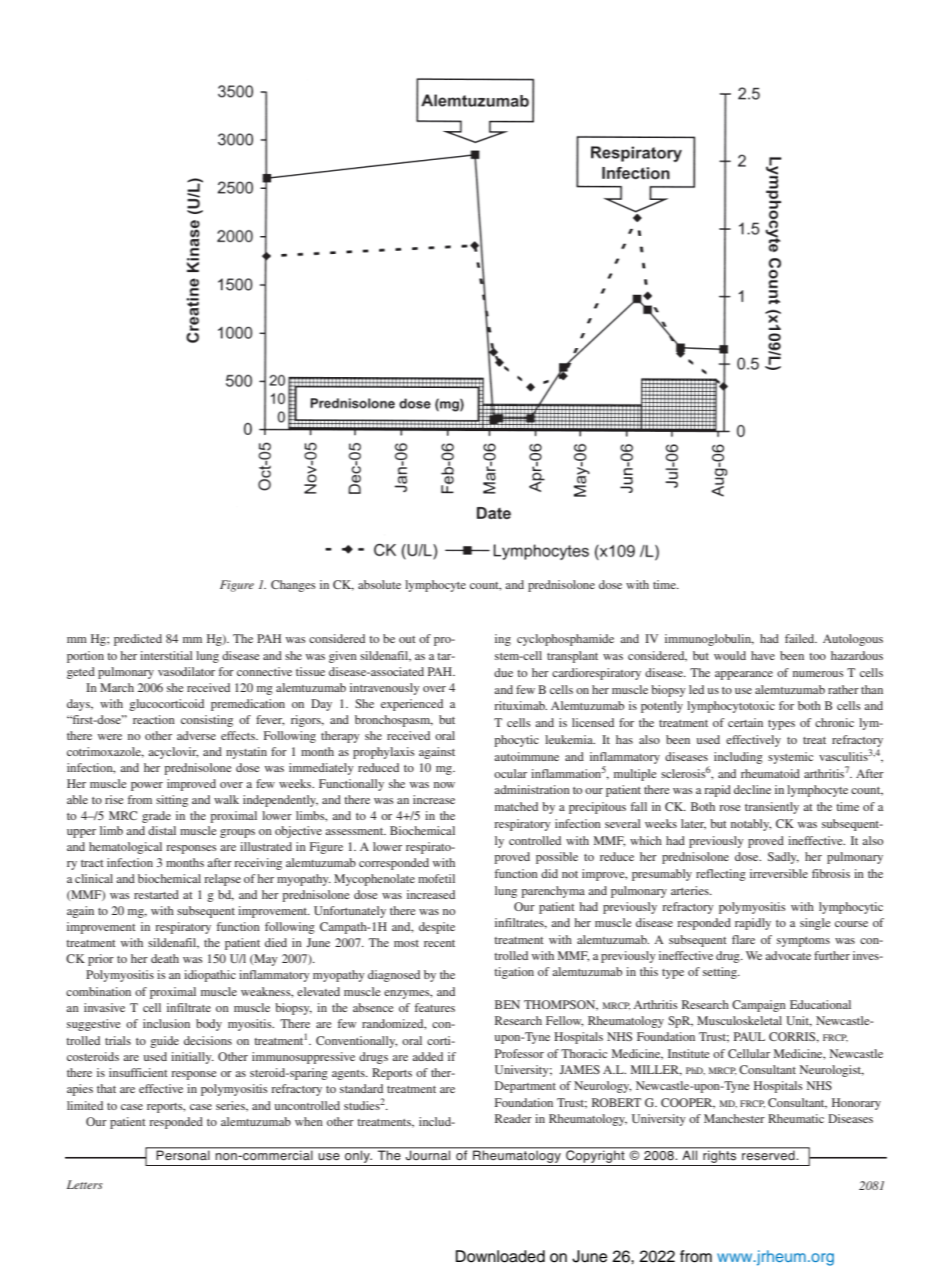  What do you see at coordinates (815, 924) in the document?
I see `single` at bounding box center [815, 924].
